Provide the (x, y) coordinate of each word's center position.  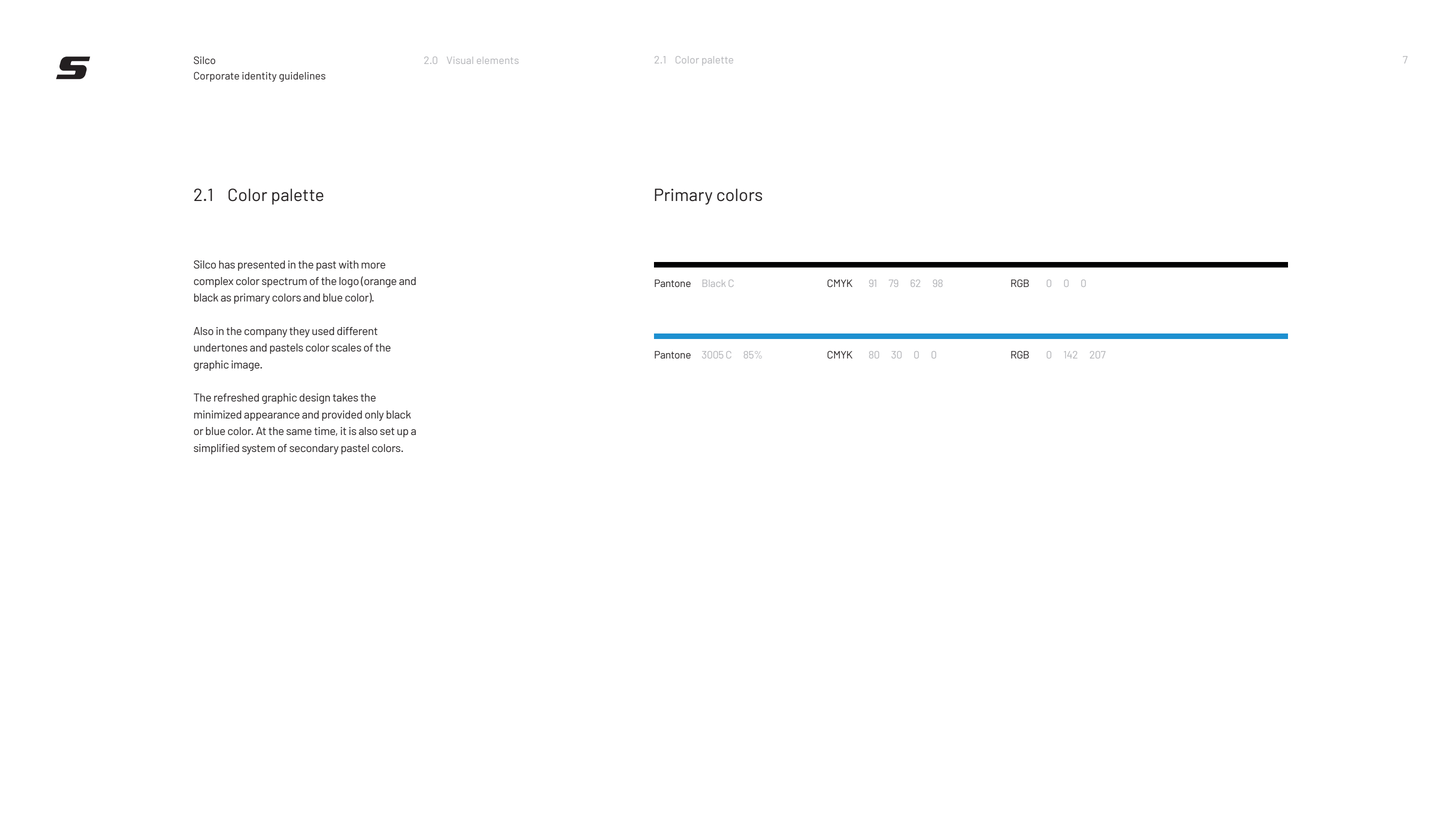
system (258, 450)
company (265, 333)
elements (497, 61)
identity (259, 77)
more (373, 265)
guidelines (302, 77)
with (349, 264)
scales (346, 347)
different (357, 331)
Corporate (216, 77)
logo (349, 282)
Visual (460, 60)
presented (261, 265)
